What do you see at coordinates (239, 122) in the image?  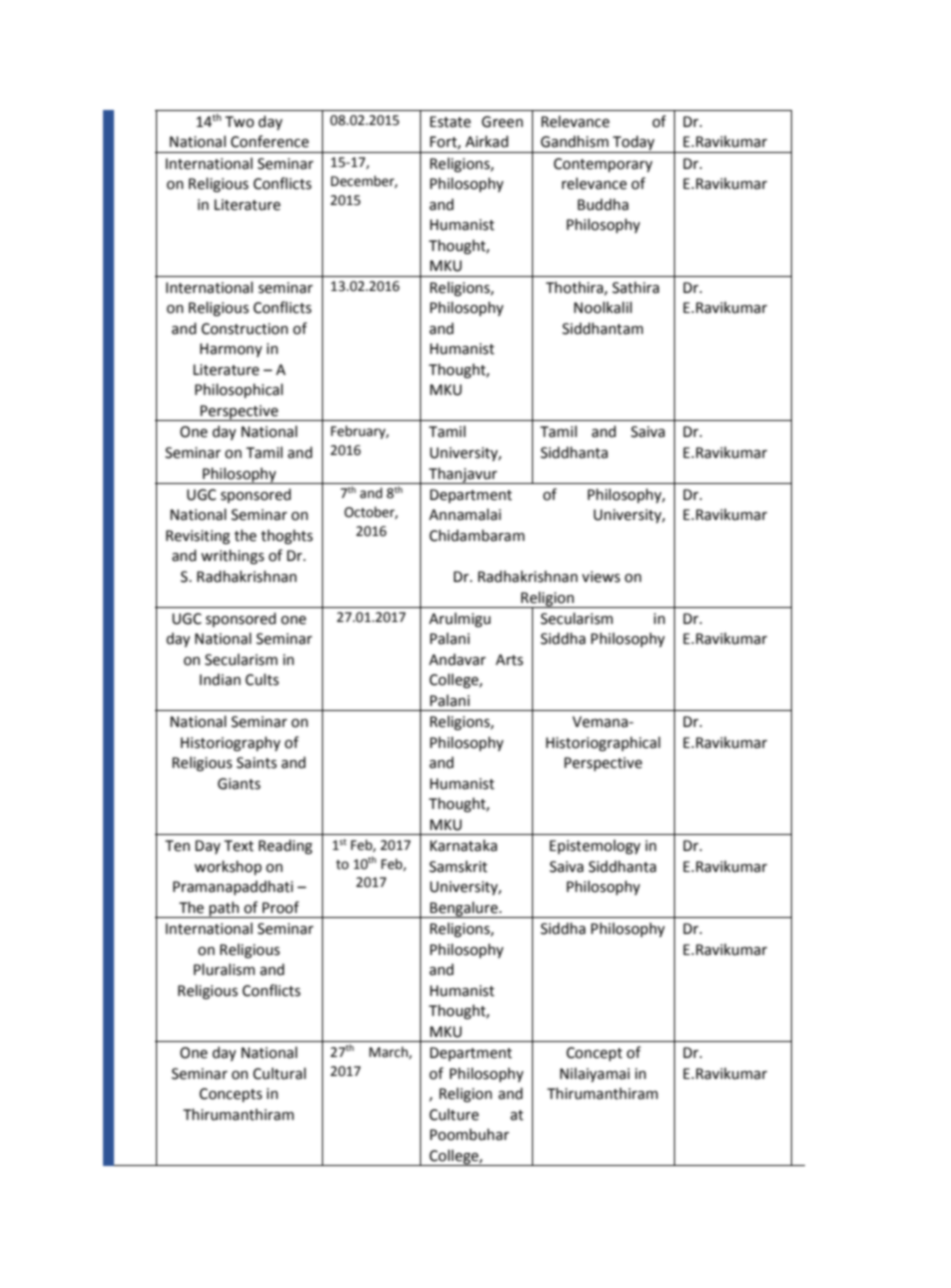 I see `Two` at bounding box center [239, 122].
